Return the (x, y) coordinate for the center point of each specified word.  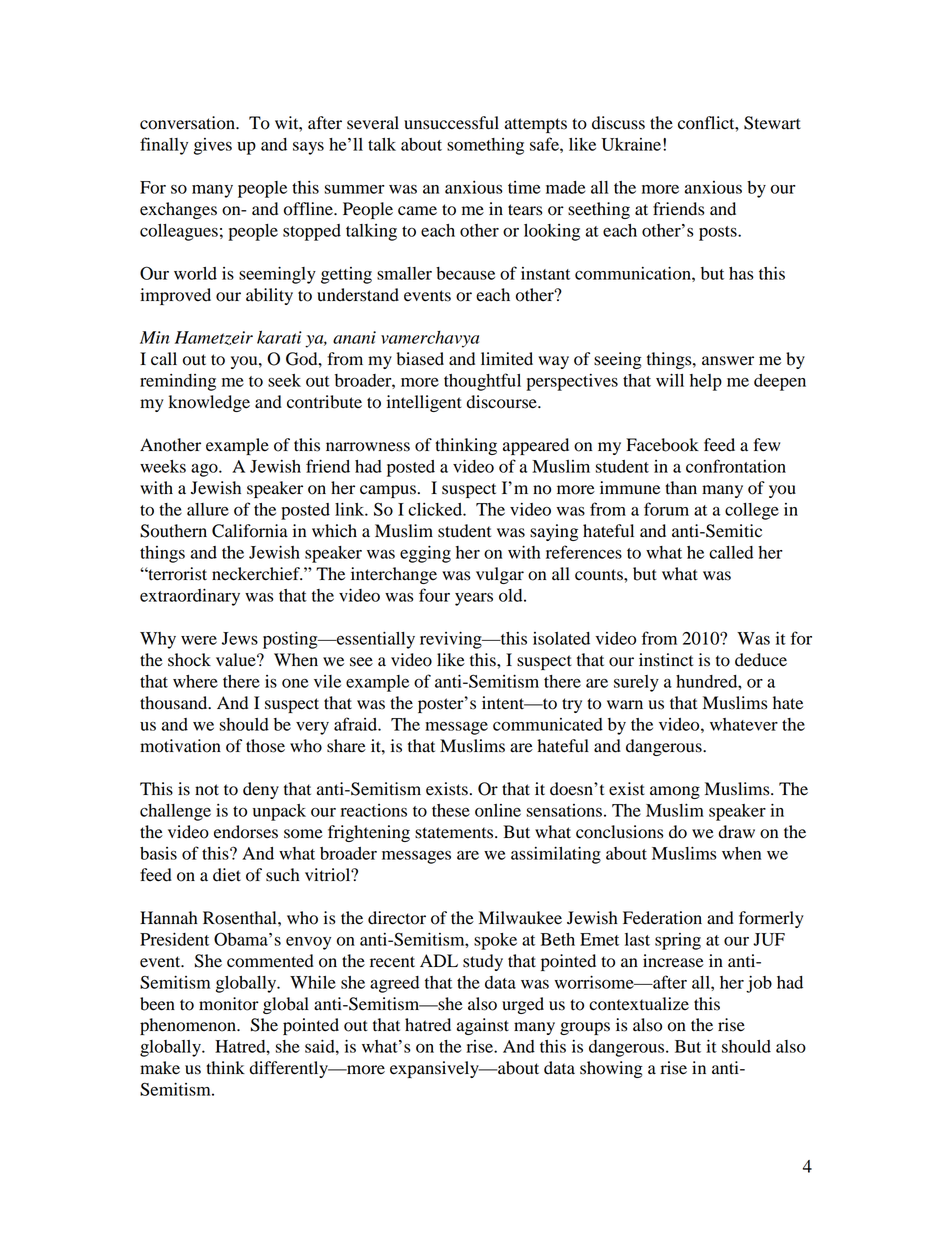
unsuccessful (451, 123)
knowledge (209, 403)
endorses (246, 832)
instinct (666, 660)
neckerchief (257, 574)
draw (737, 832)
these (451, 810)
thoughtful (482, 382)
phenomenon (189, 1026)
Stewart (772, 123)
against (483, 1026)
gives (213, 146)
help (706, 382)
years (474, 599)
